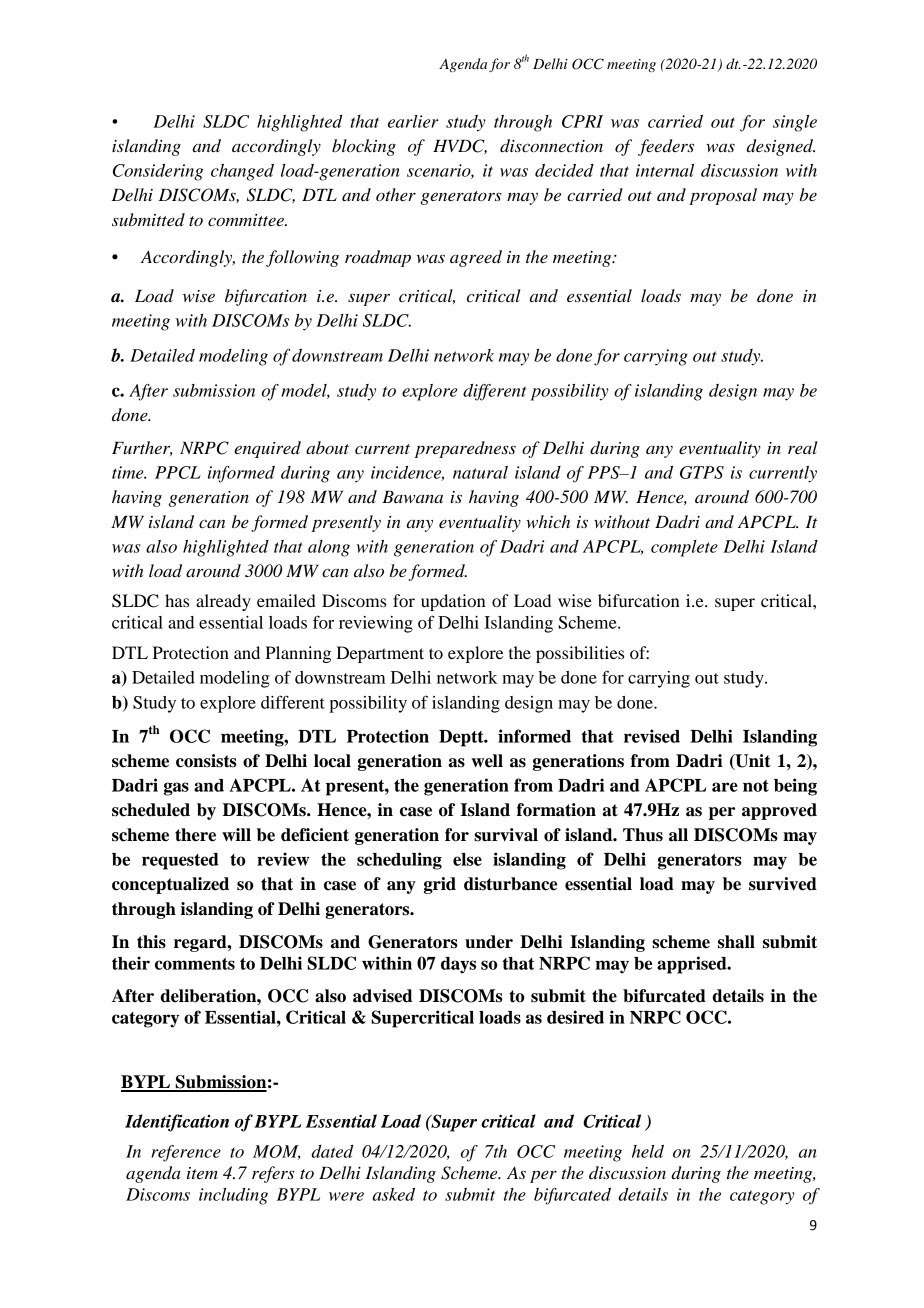  Describe the element at coordinates (467, 859) in the screenshot. I see `else` at that location.
